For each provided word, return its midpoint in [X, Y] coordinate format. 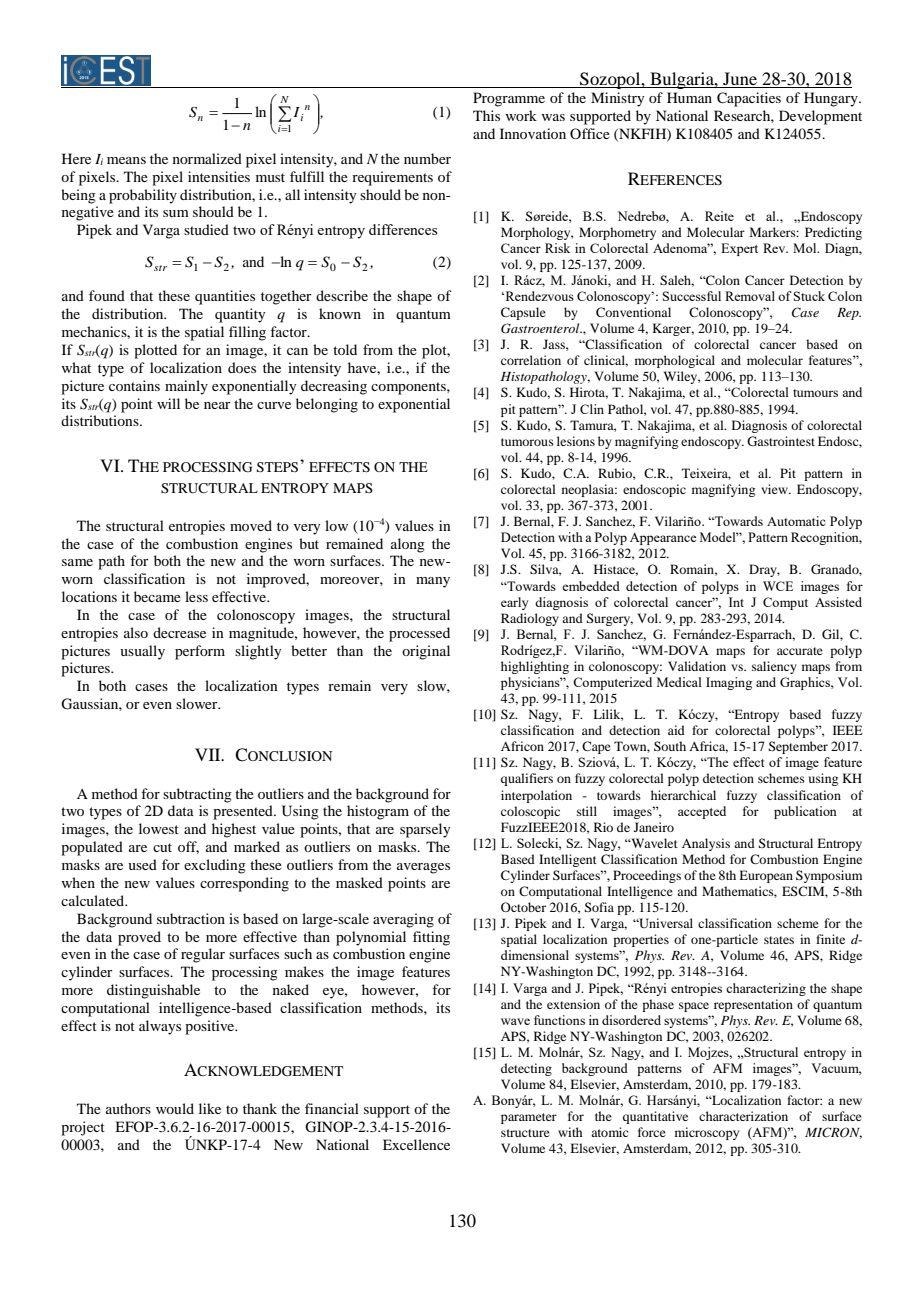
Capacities [749, 99]
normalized [207, 158]
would [175, 1108]
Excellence [416, 1144]
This [486, 115]
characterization [743, 1116]
